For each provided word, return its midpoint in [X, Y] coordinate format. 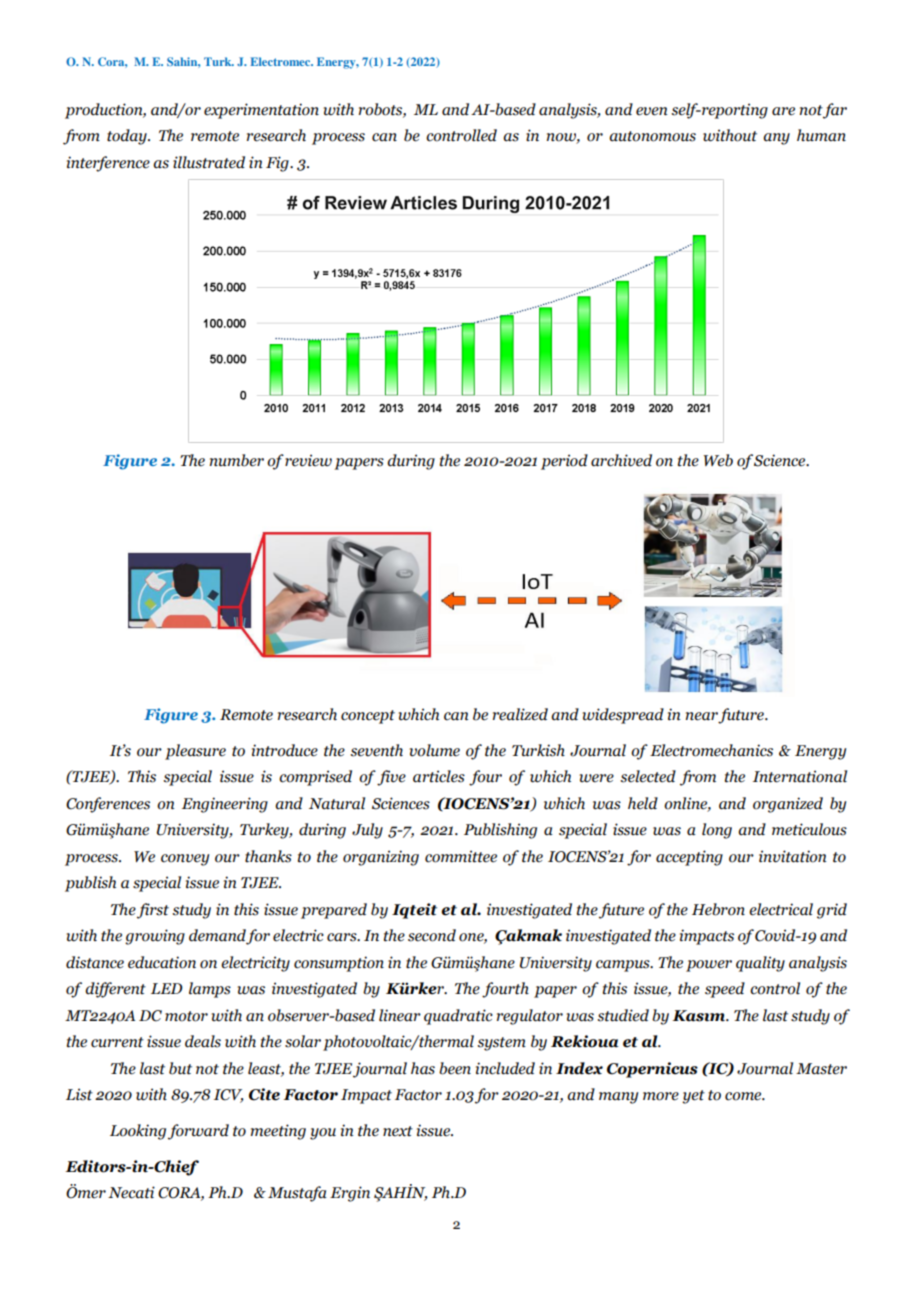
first [153, 911]
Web [718, 460]
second [432, 935]
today [128, 137]
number [237, 460]
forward [198, 1132]
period [564, 462]
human [821, 135]
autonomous [652, 136]
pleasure [195, 752]
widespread [623, 716]
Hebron [718, 909]
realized [520, 714]
